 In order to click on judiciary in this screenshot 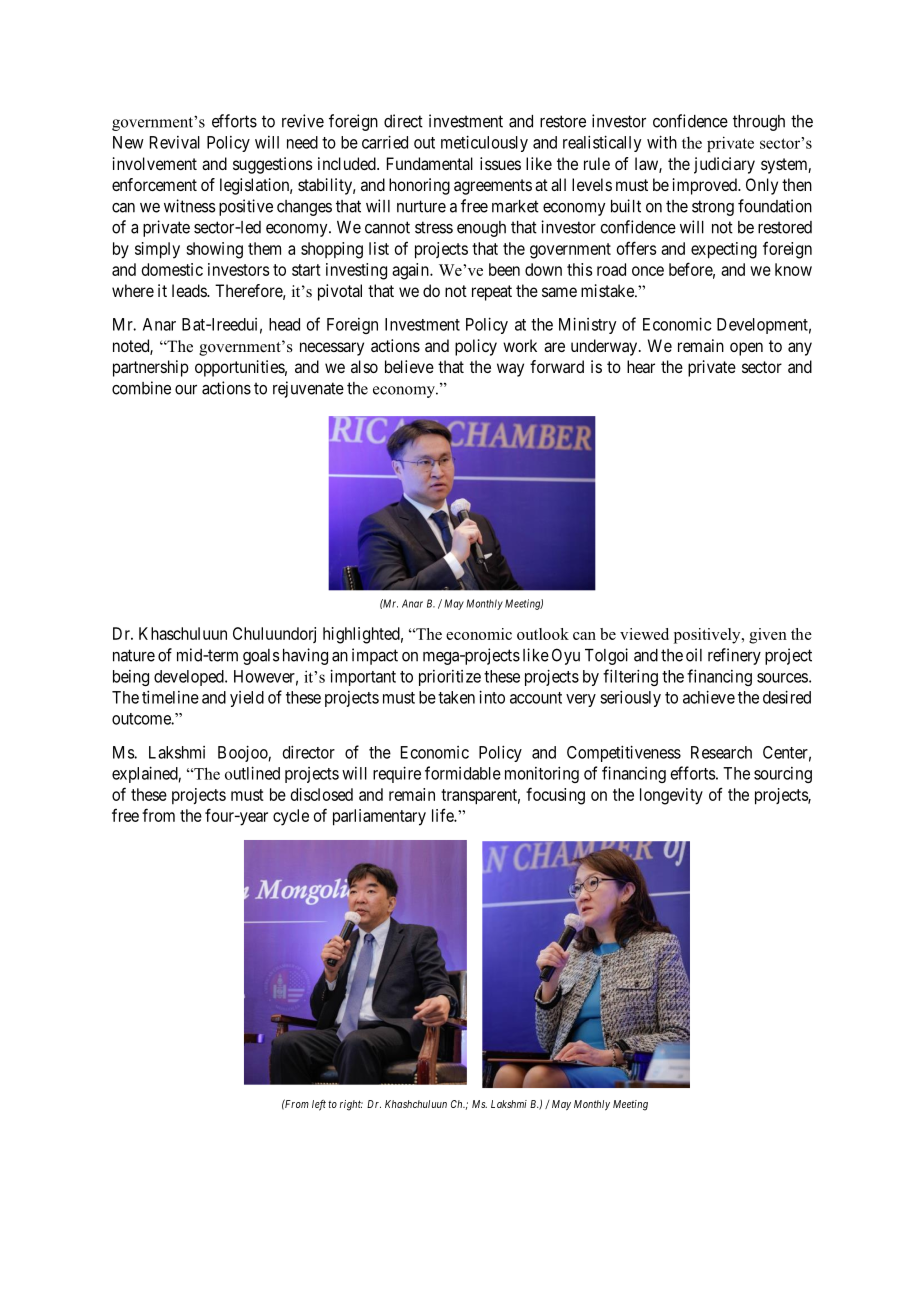, I will do `click(724, 165)`.
